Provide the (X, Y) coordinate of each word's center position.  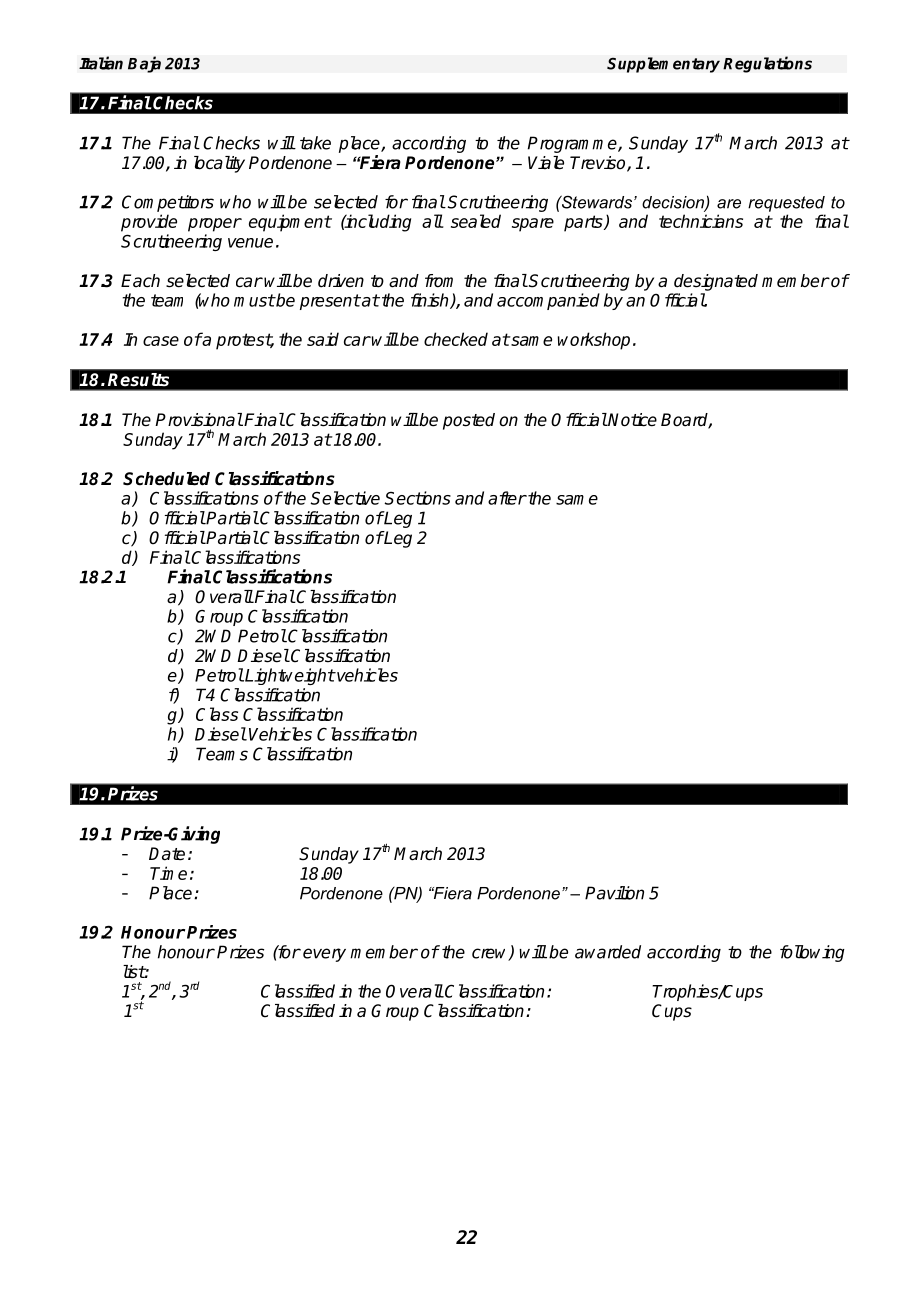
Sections (417, 498)
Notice (632, 420)
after (507, 498)
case (161, 341)
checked (456, 339)
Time (168, 873)
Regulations (767, 64)
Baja (144, 64)
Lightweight (289, 676)
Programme (573, 144)
